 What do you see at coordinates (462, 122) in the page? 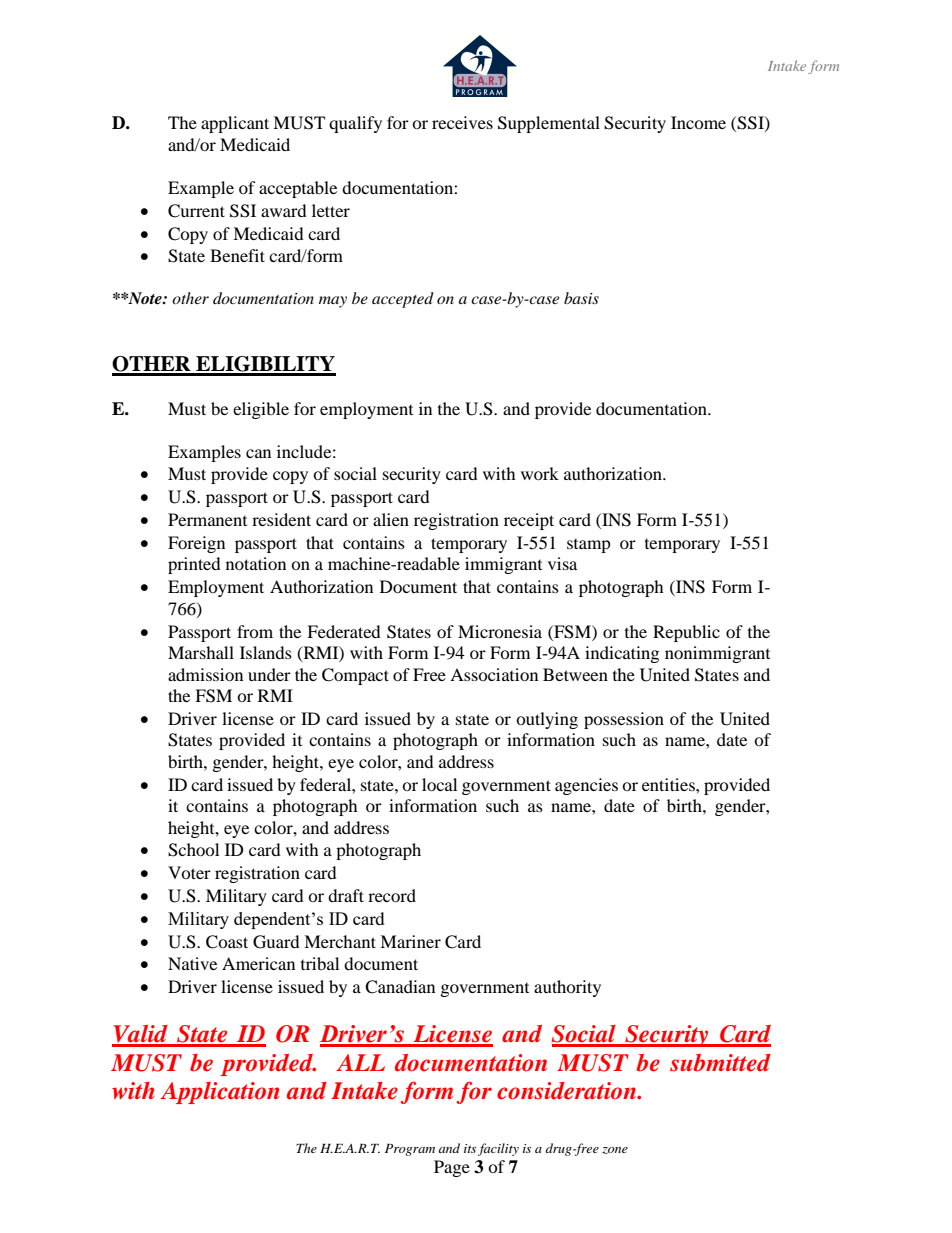
I see `receives` at bounding box center [462, 122].
